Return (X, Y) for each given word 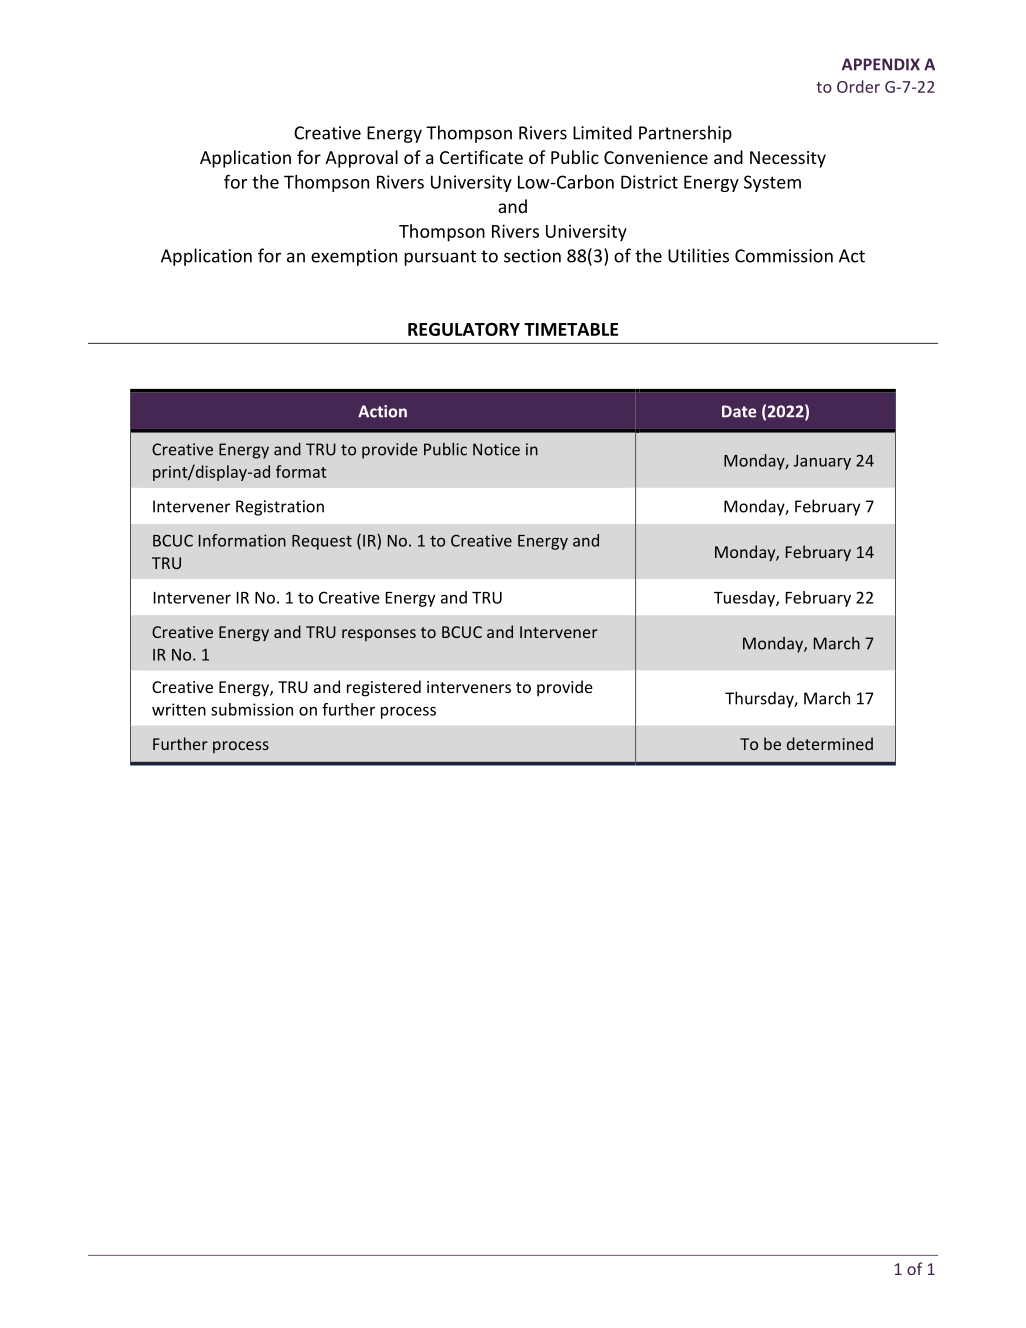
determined (830, 743)
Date (739, 411)
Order (858, 86)
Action (382, 411)
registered (384, 688)
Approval (361, 159)
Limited (602, 132)
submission (252, 709)
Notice (496, 449)
